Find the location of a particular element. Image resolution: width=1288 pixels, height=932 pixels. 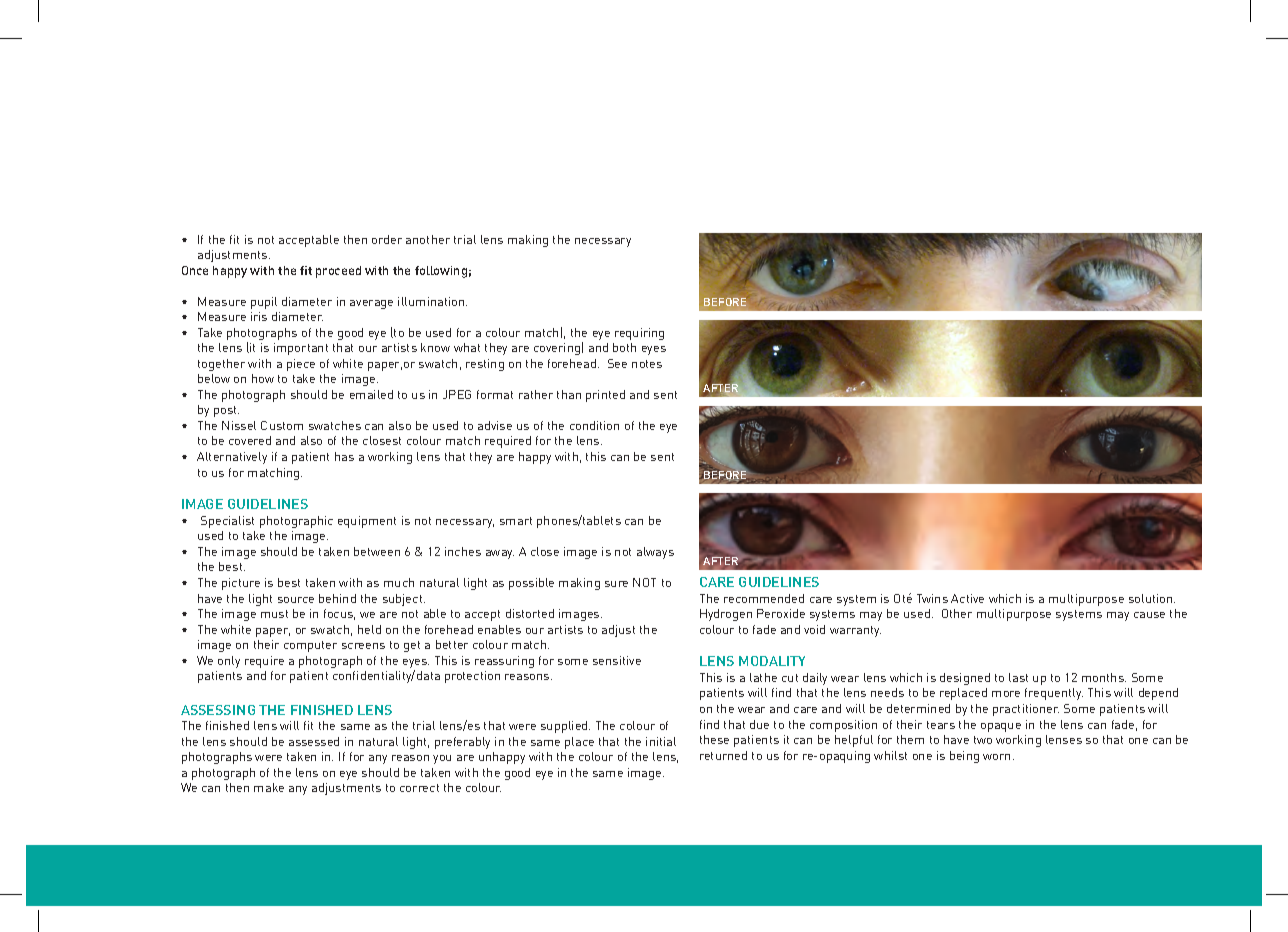

make is located at coordinates (269, 787).
